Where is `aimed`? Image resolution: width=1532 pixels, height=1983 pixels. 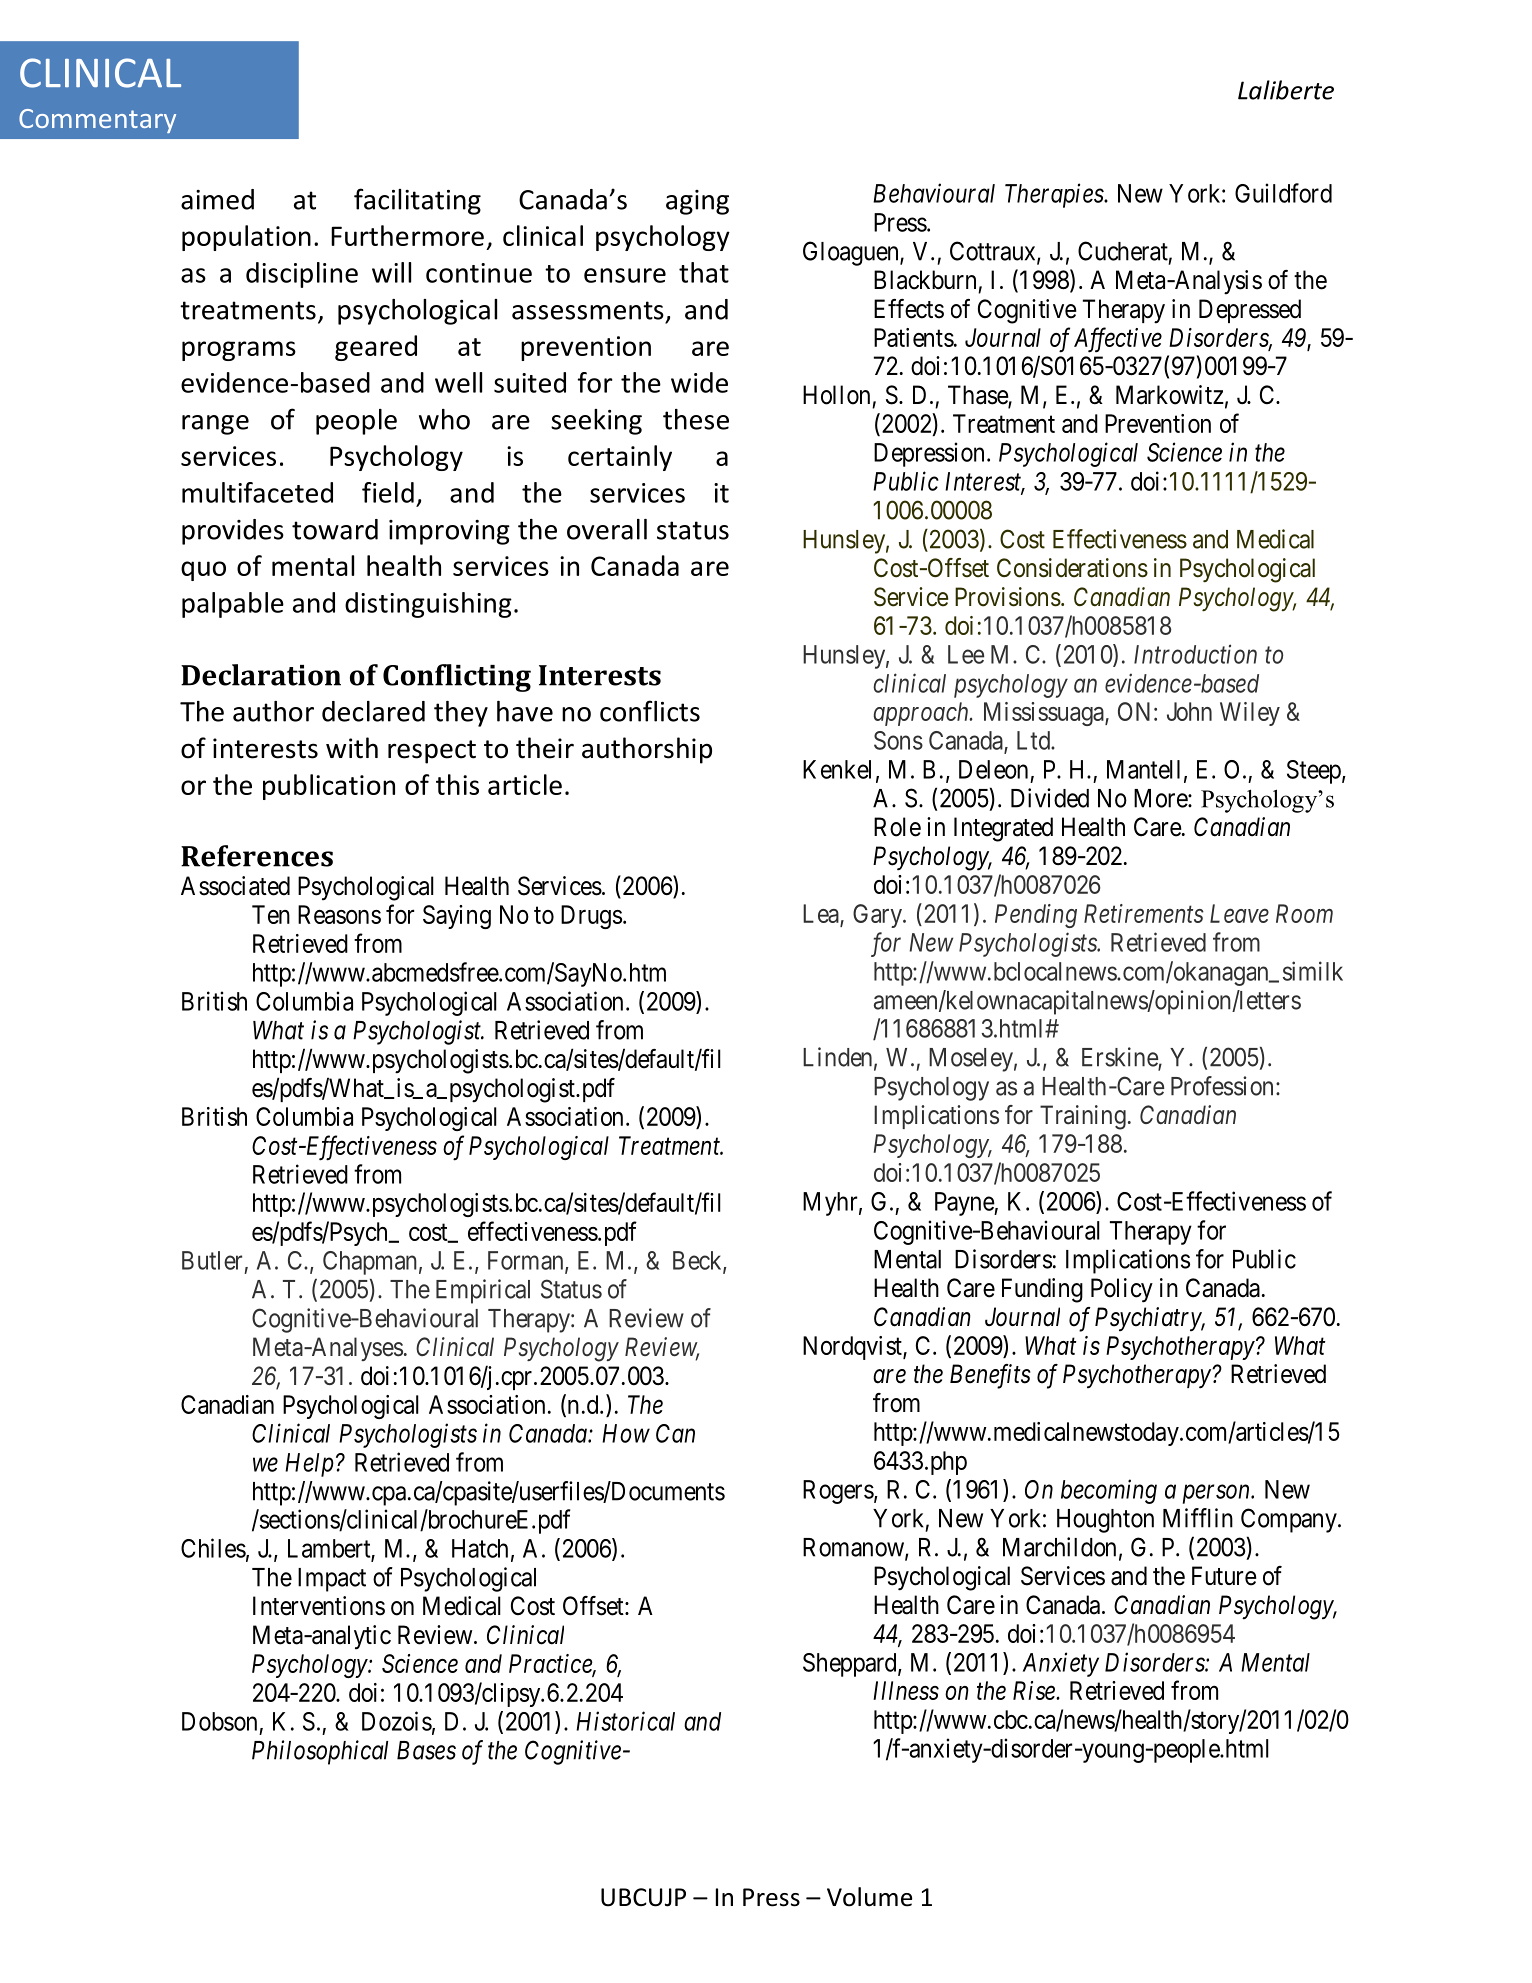 aimed is located at coordinates (217, 199).
